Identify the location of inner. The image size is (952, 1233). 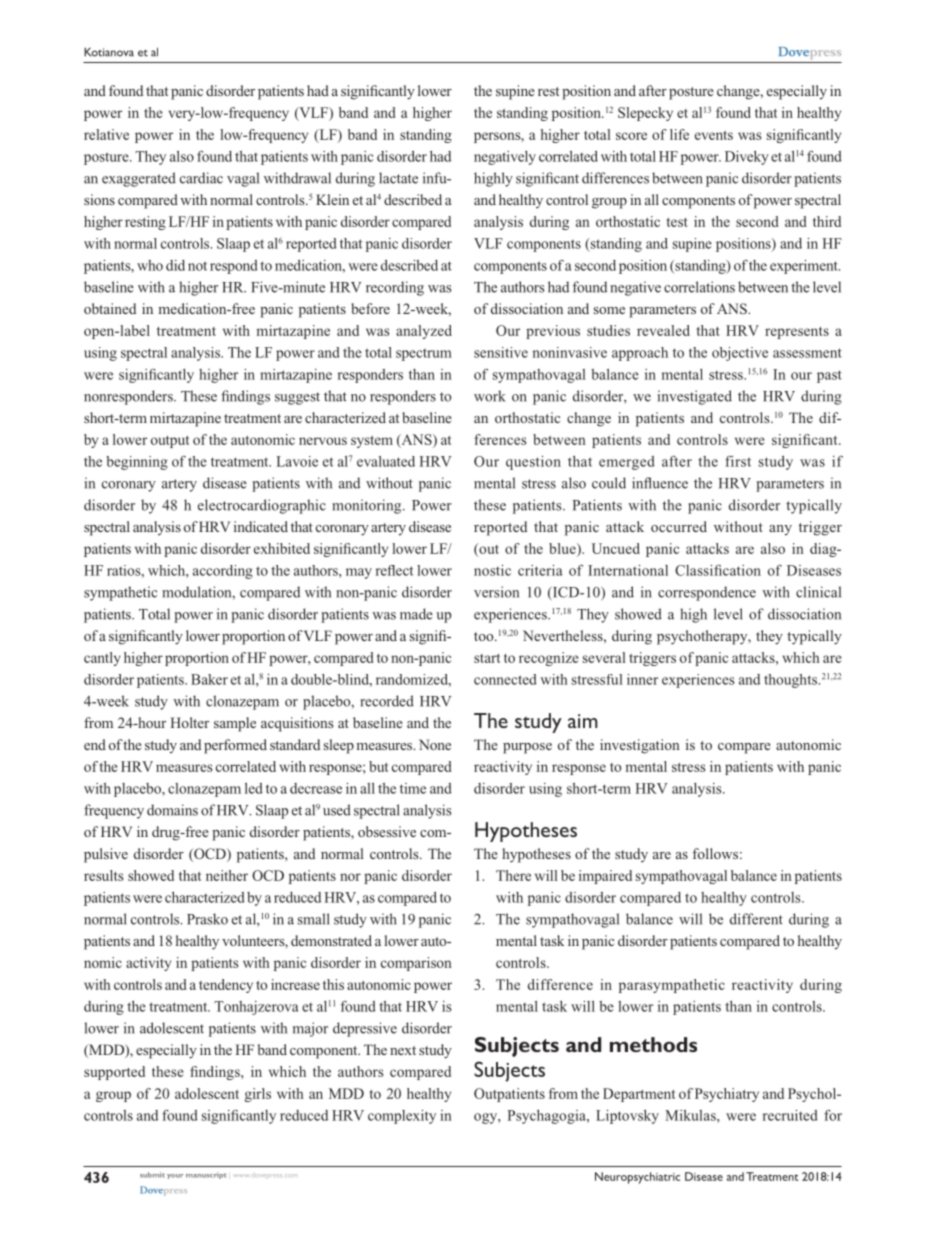
(642, 679).
